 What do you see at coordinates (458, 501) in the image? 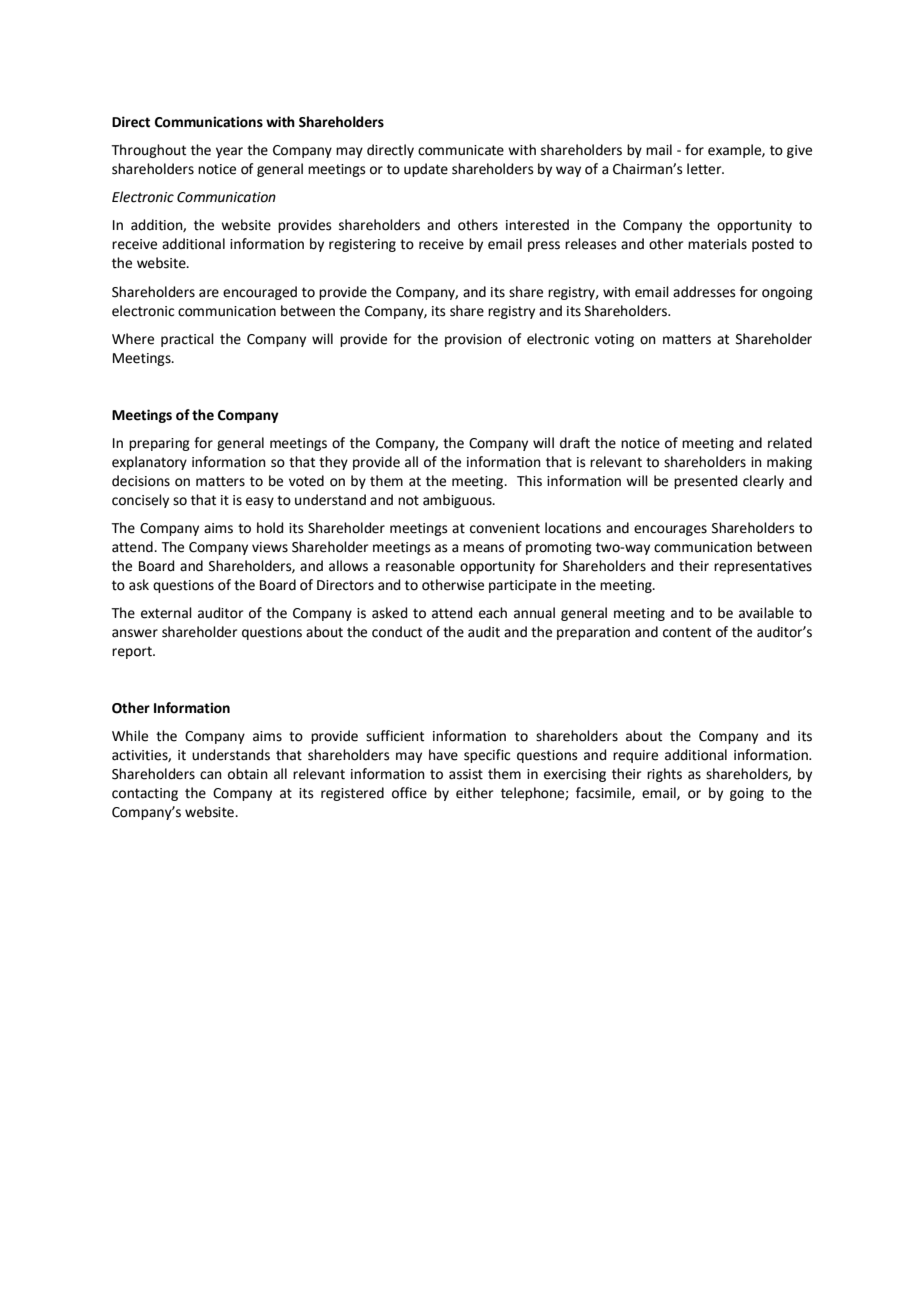
I see `ambiguous` at bounding box center [458, 501].
